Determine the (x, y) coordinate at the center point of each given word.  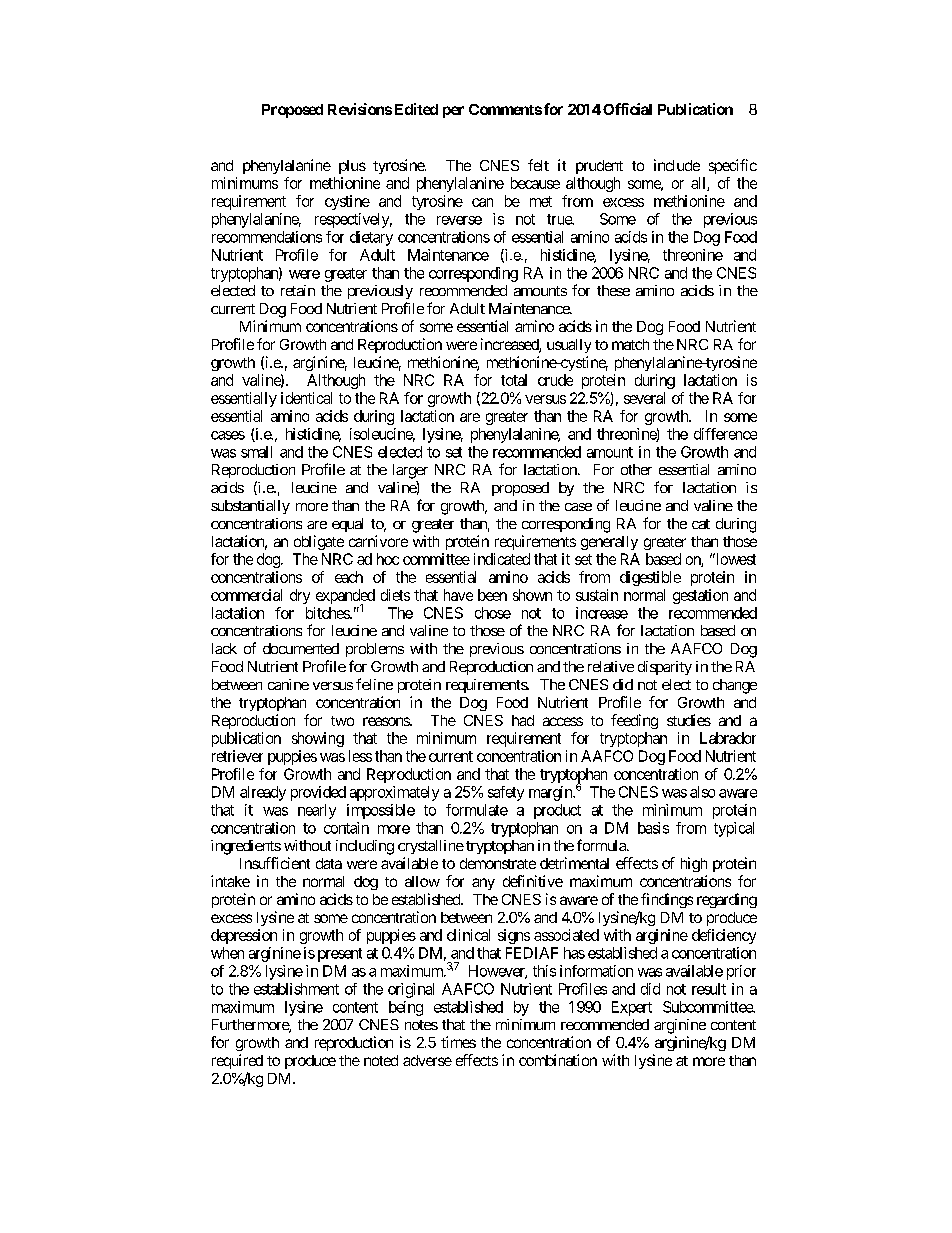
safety (506, 793)
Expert (632, 1008)
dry (300, 596)
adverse (427, 1060)
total (514, 380)
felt (538, 165)
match (630, 344)
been (492, 595)
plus (352, 167)
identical (306, 398)
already (263, 793)
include (677, 165)
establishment (296, 989)
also (702, 792)
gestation (700, 596)
